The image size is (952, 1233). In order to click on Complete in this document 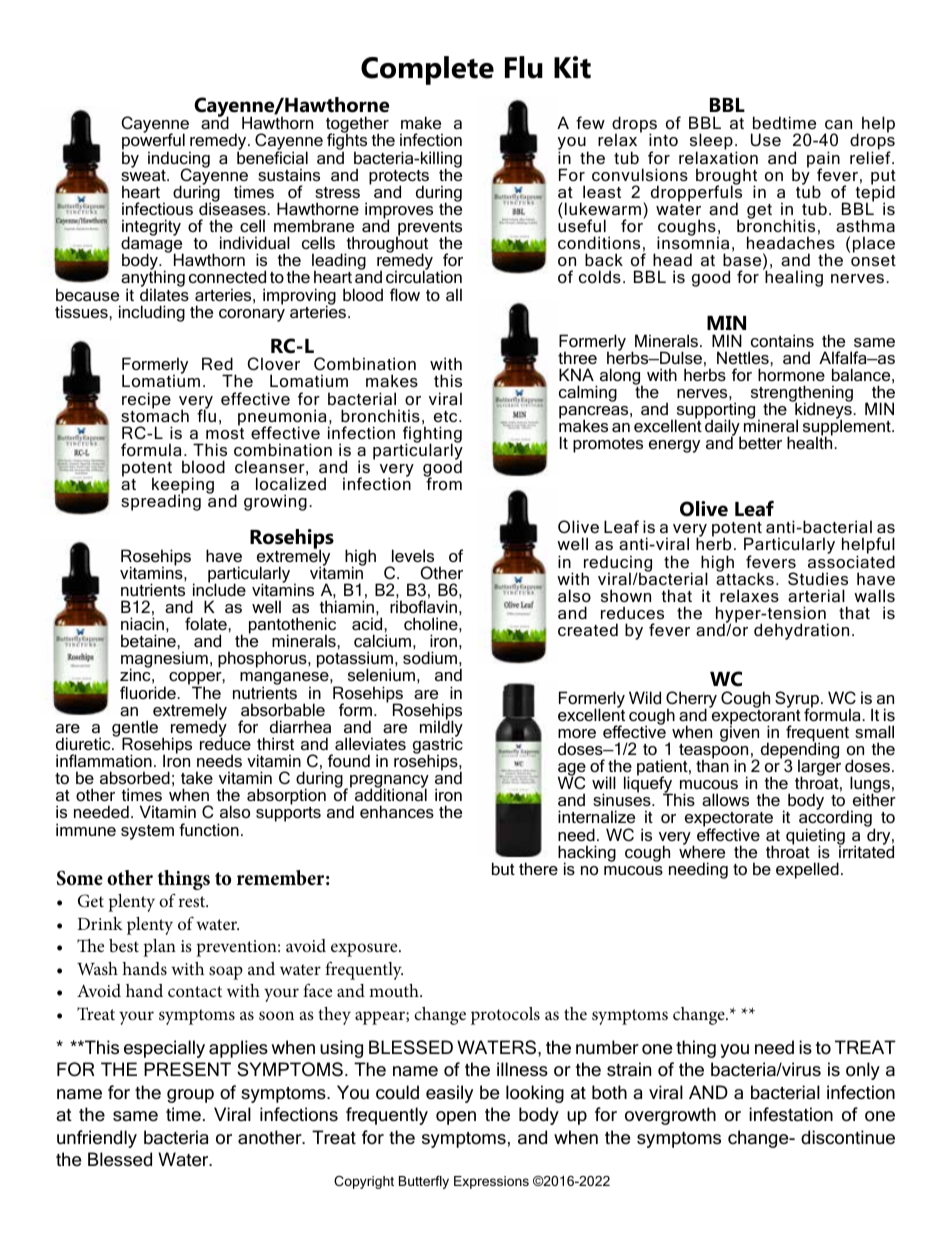, I will do `click(427, 70)`.
